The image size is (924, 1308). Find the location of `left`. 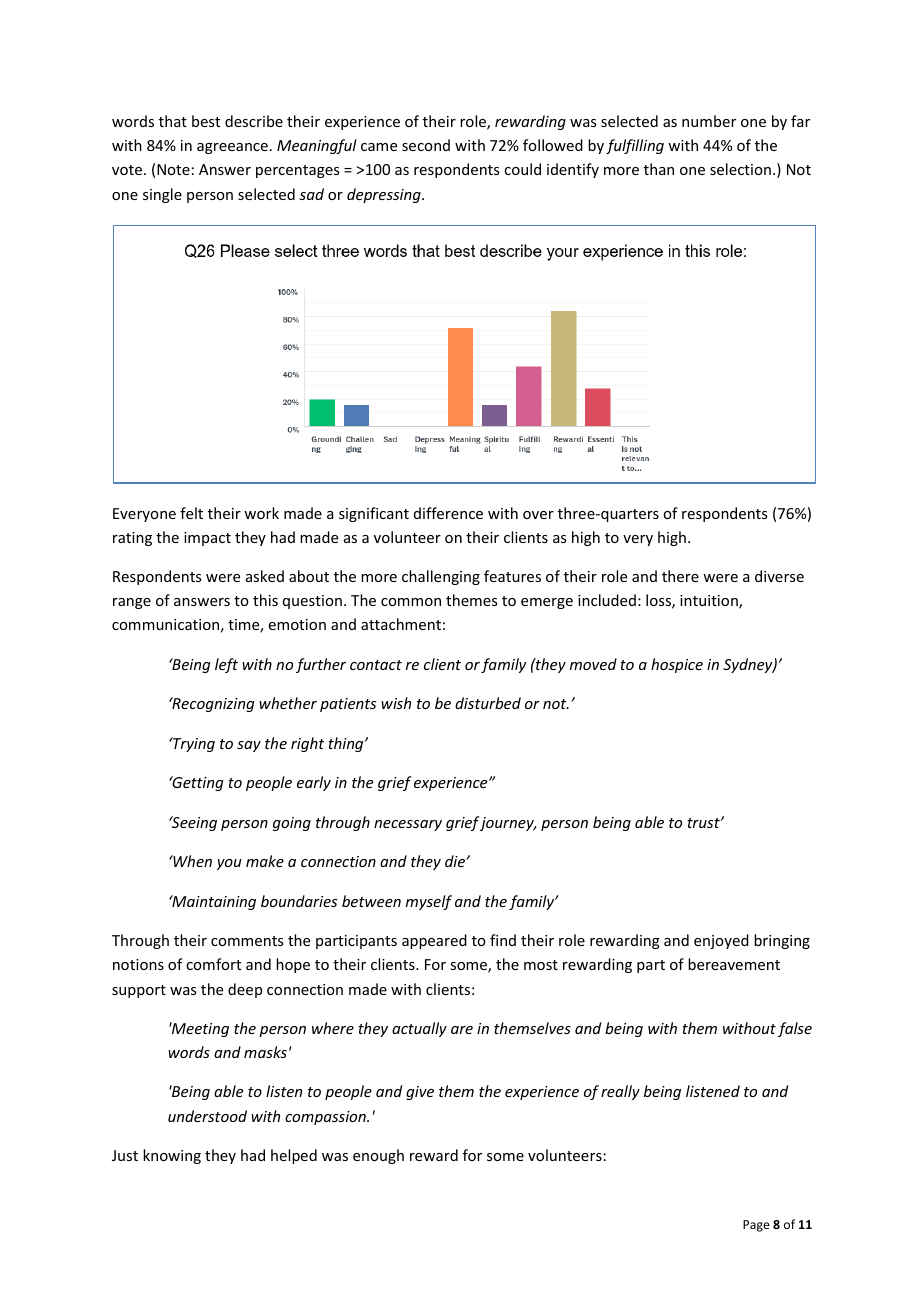

left is located at coordinates (226, 665).
